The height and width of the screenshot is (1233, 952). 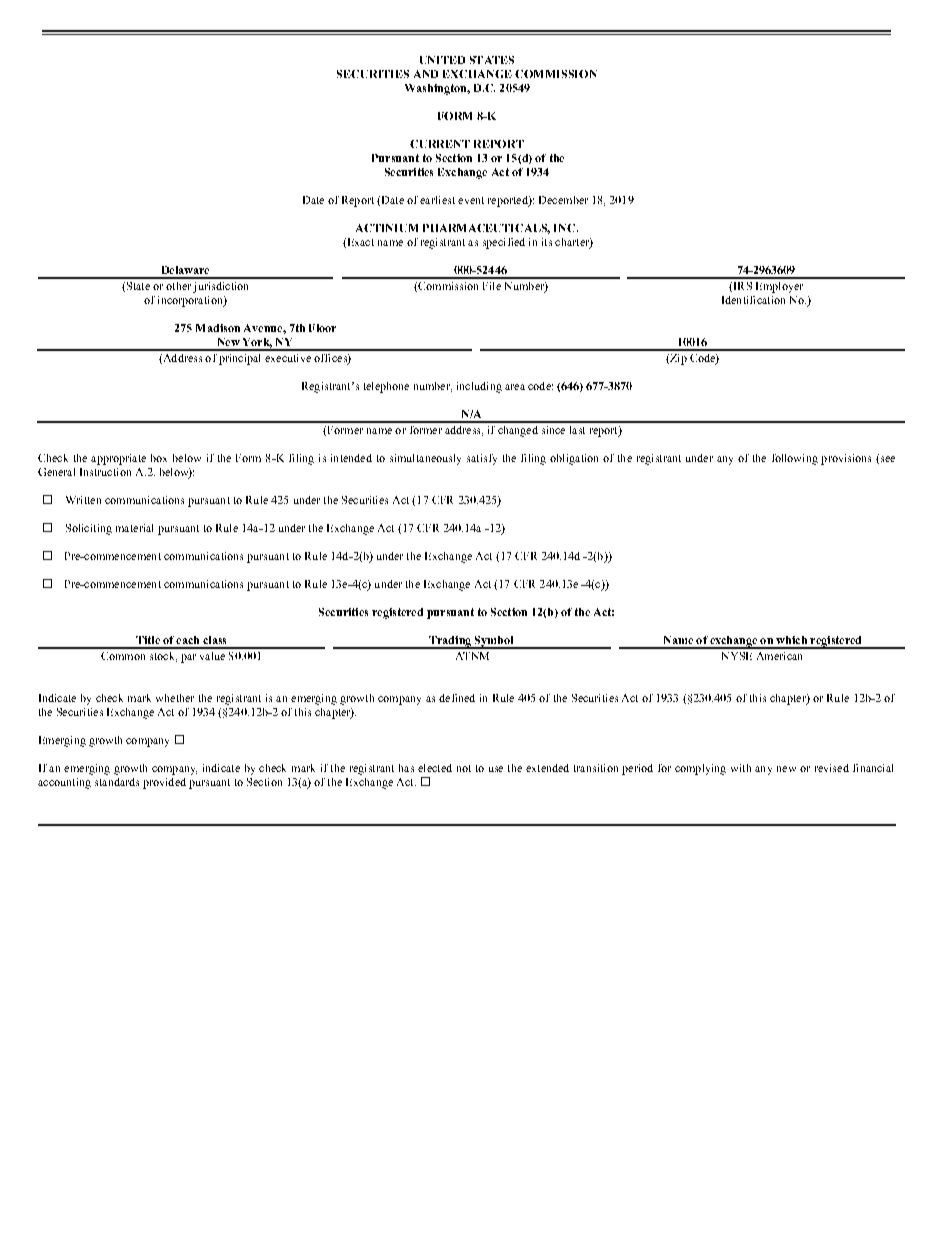 I want to click on box, so click(x=159, y=458).
